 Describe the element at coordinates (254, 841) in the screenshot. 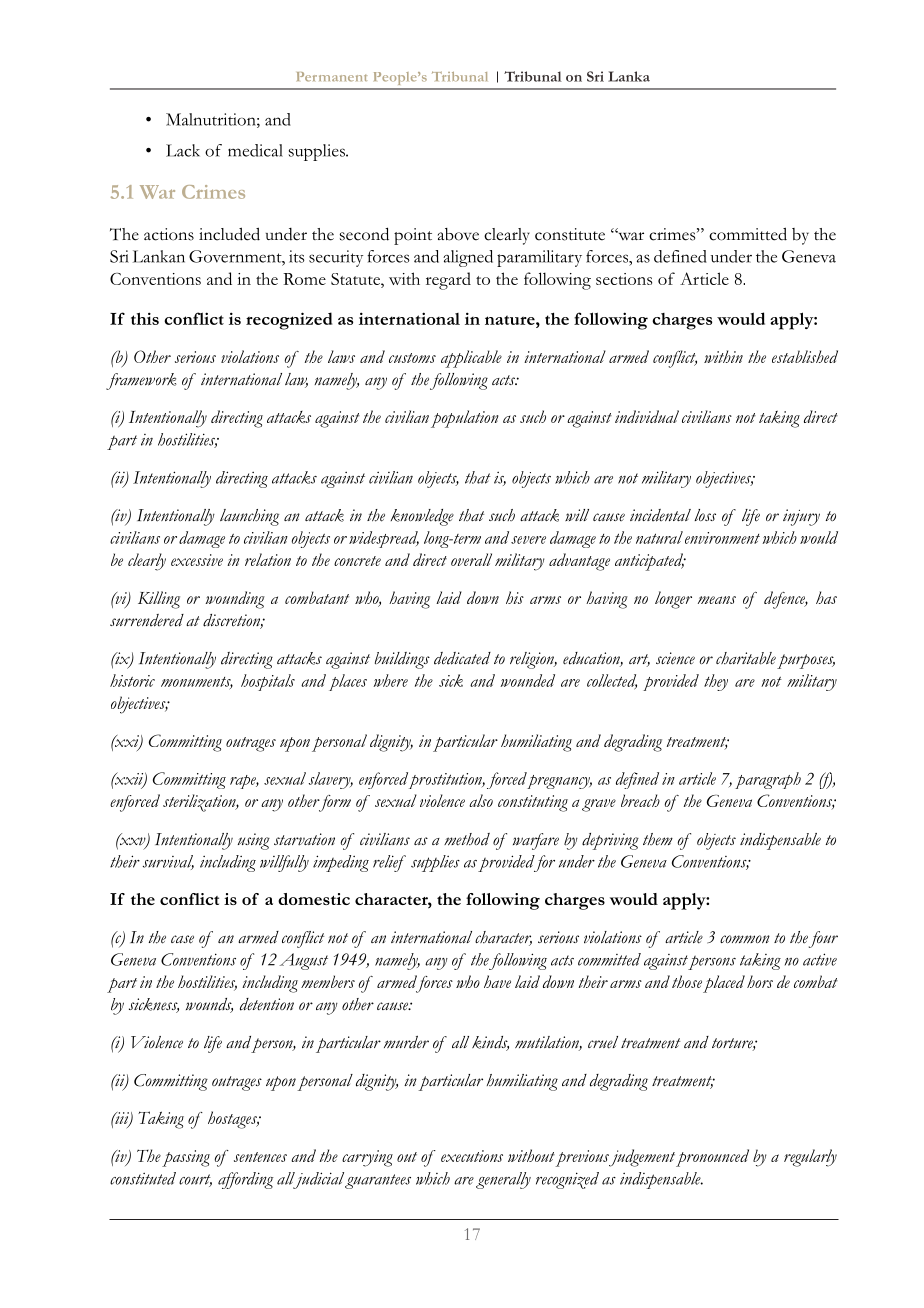

I see `using` at that location.
